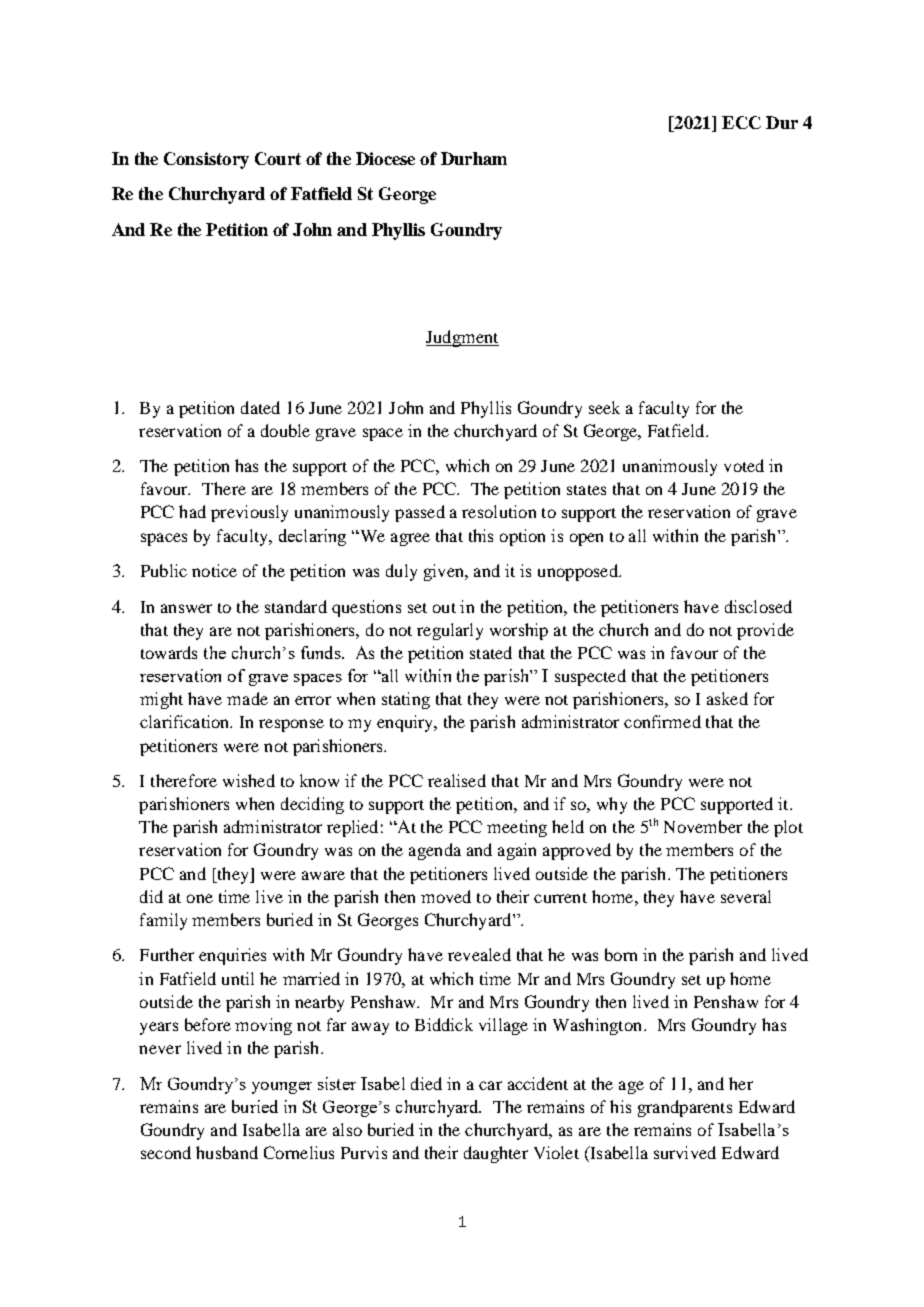 The width and height of the screenshot is (924, 1307). I want to click on regularly, so click(450, 631).
